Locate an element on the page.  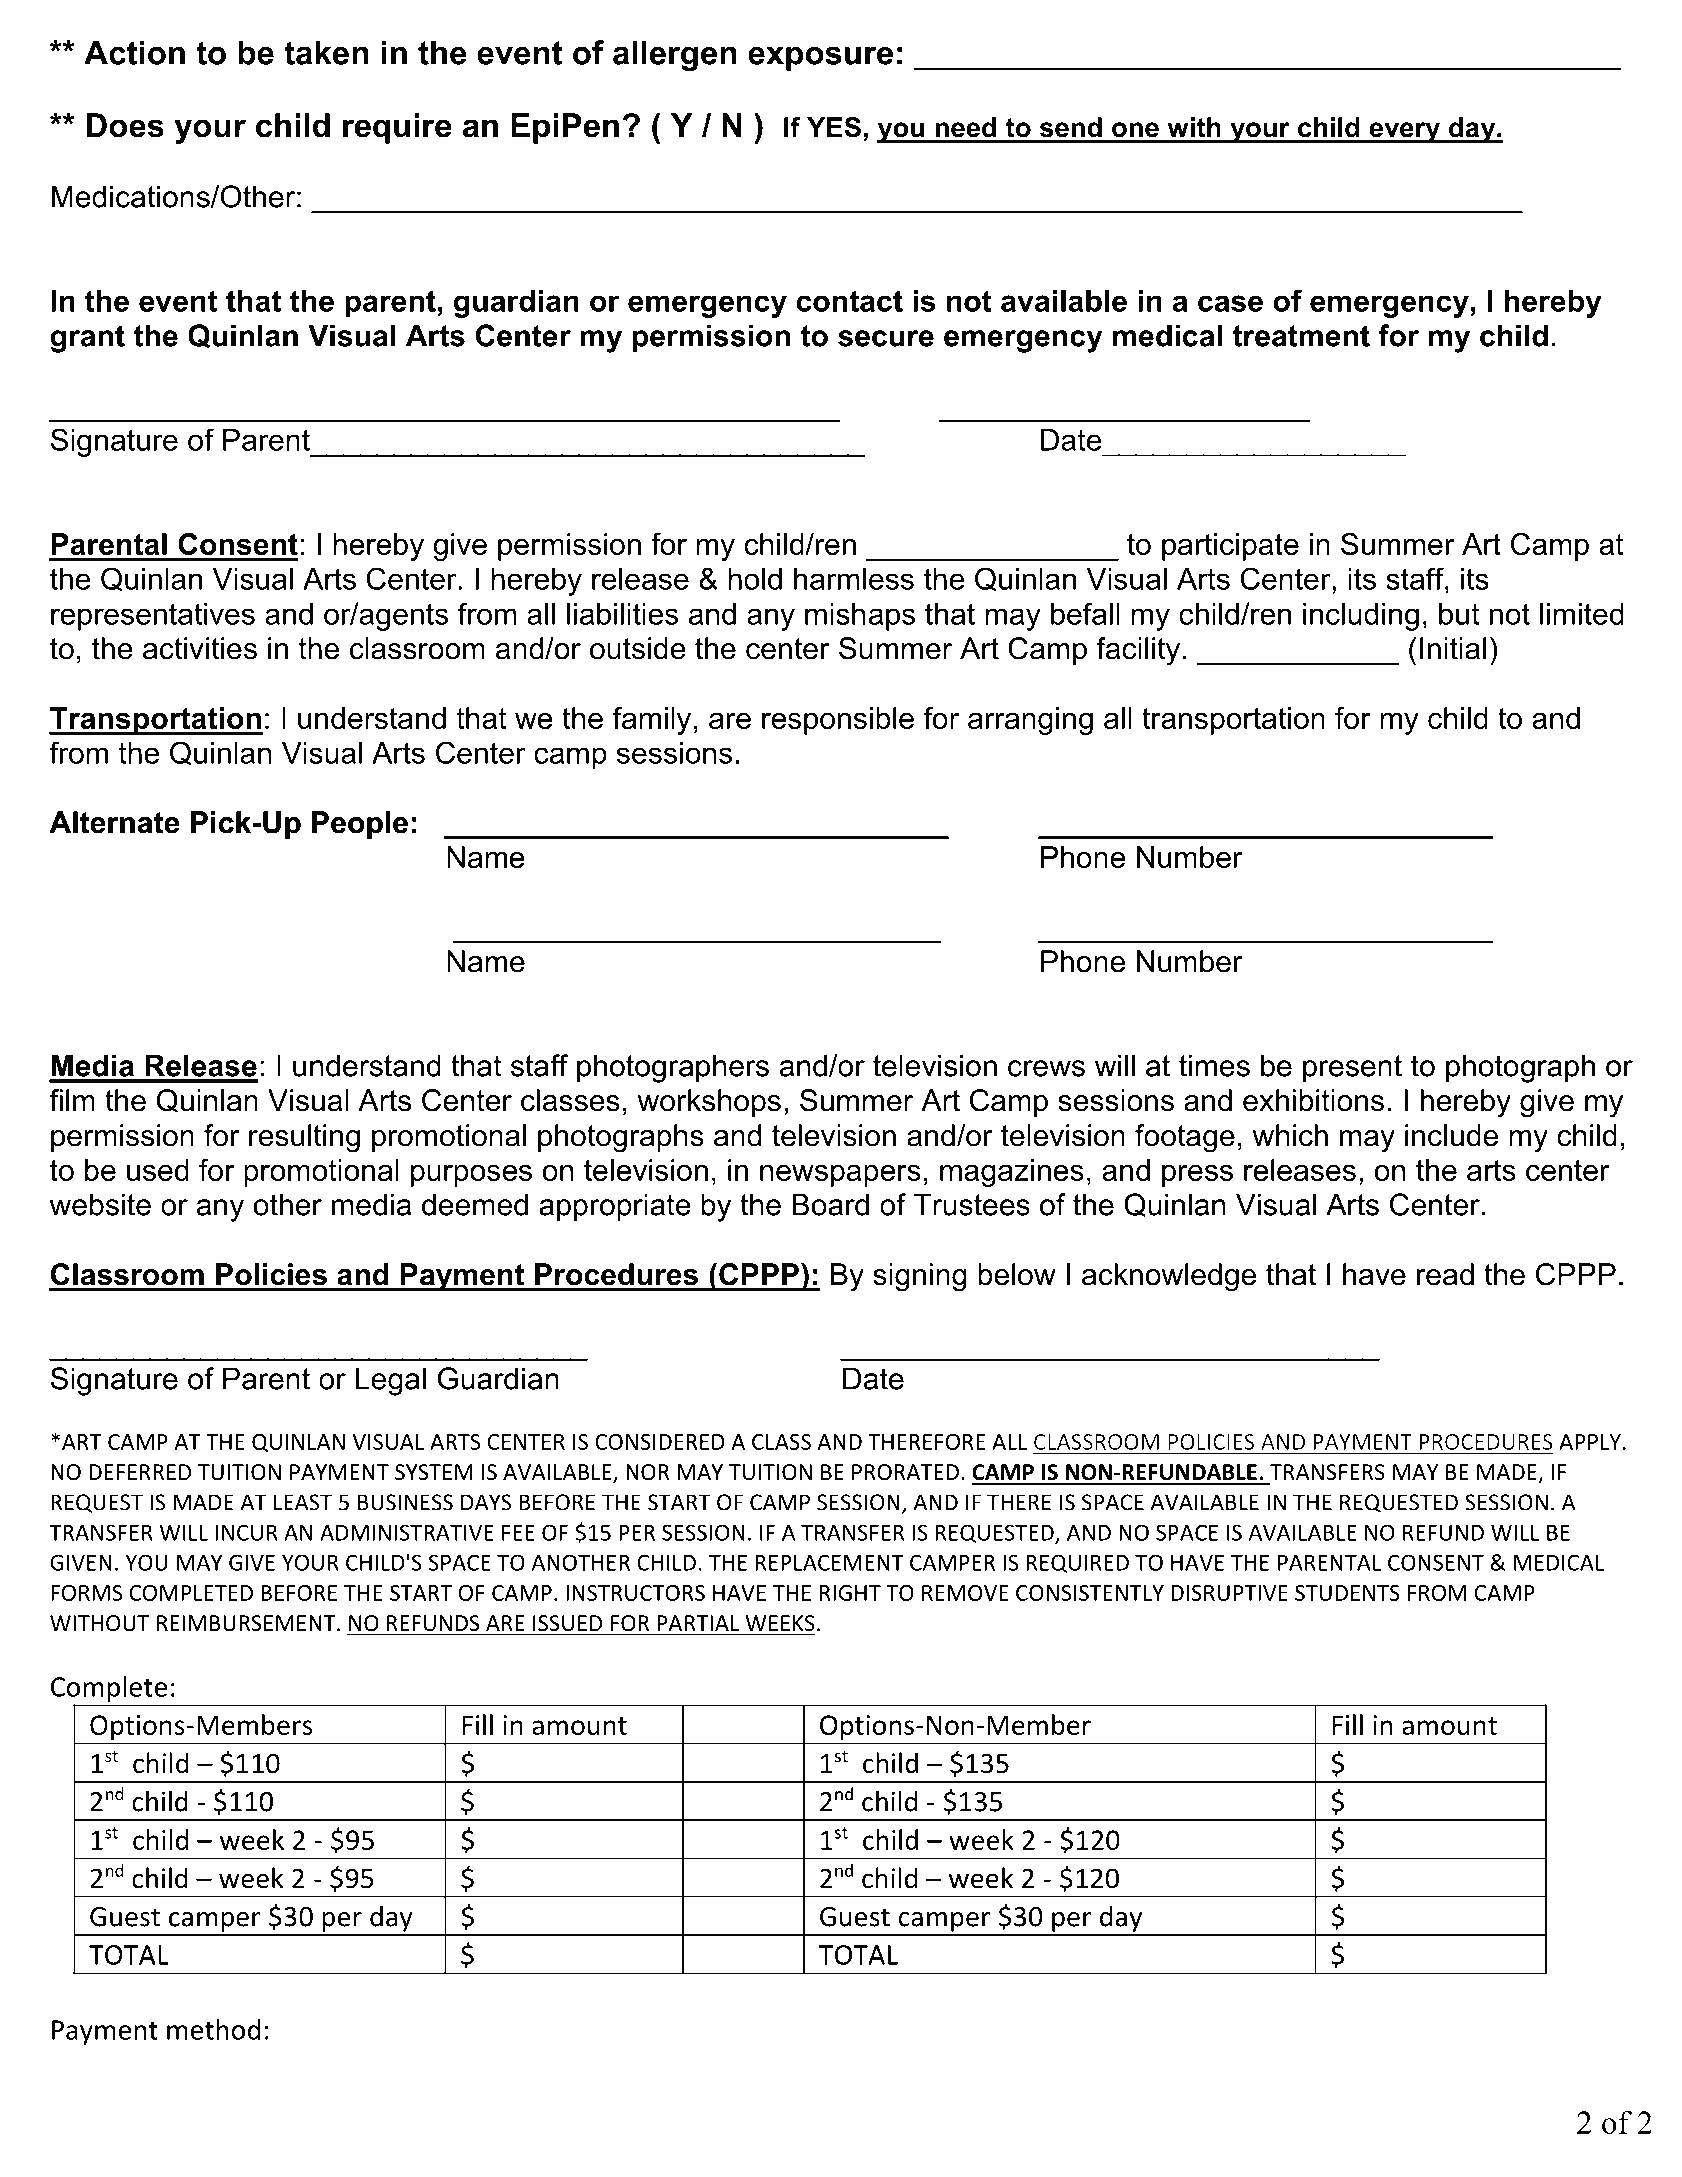
Legal is located at coordinates (391, 1381).
